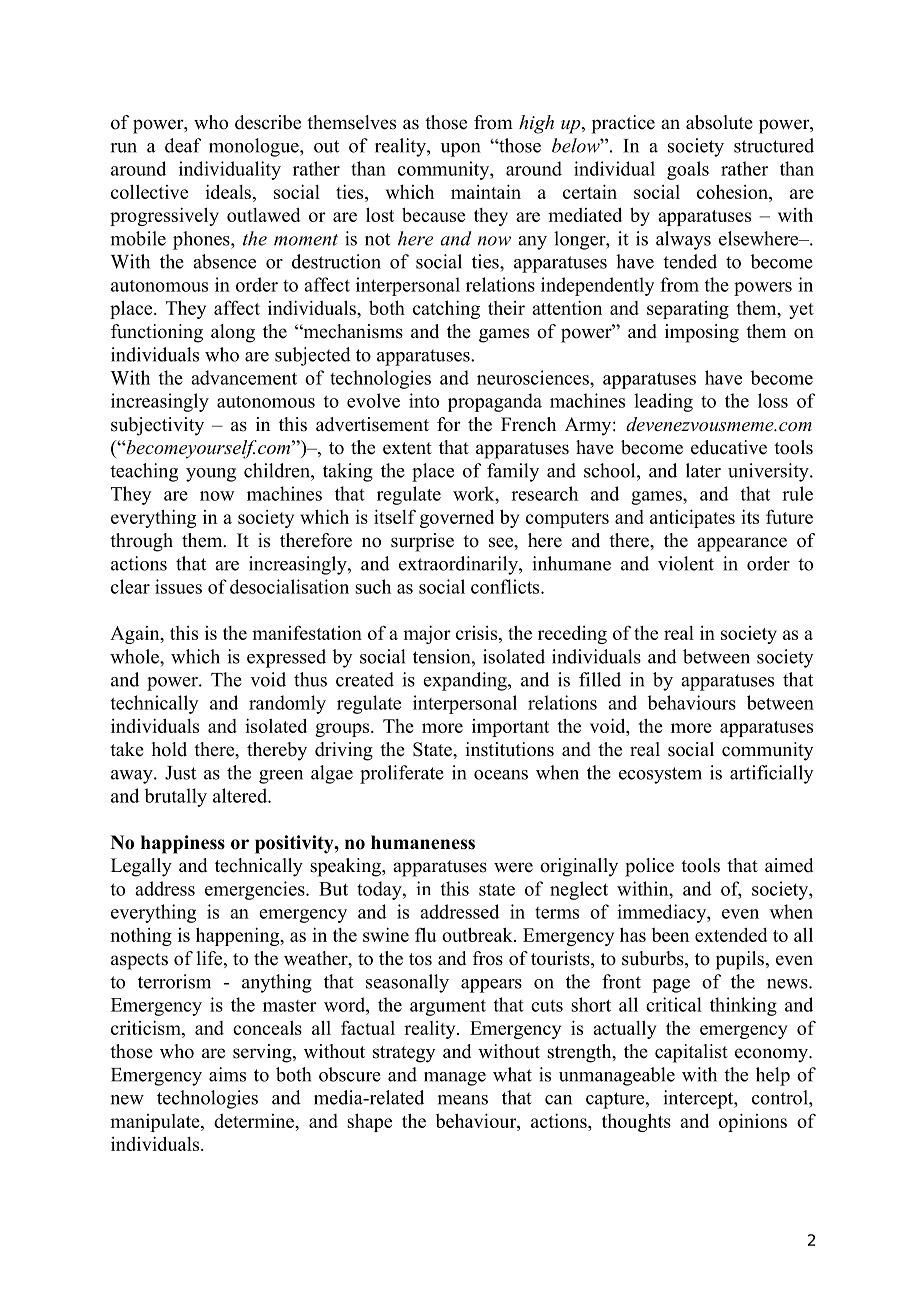 This screenshot has height=1308, width=924. Describe the element at coordinates (460, 150) in the screenshot. I see `upon` at that location.
